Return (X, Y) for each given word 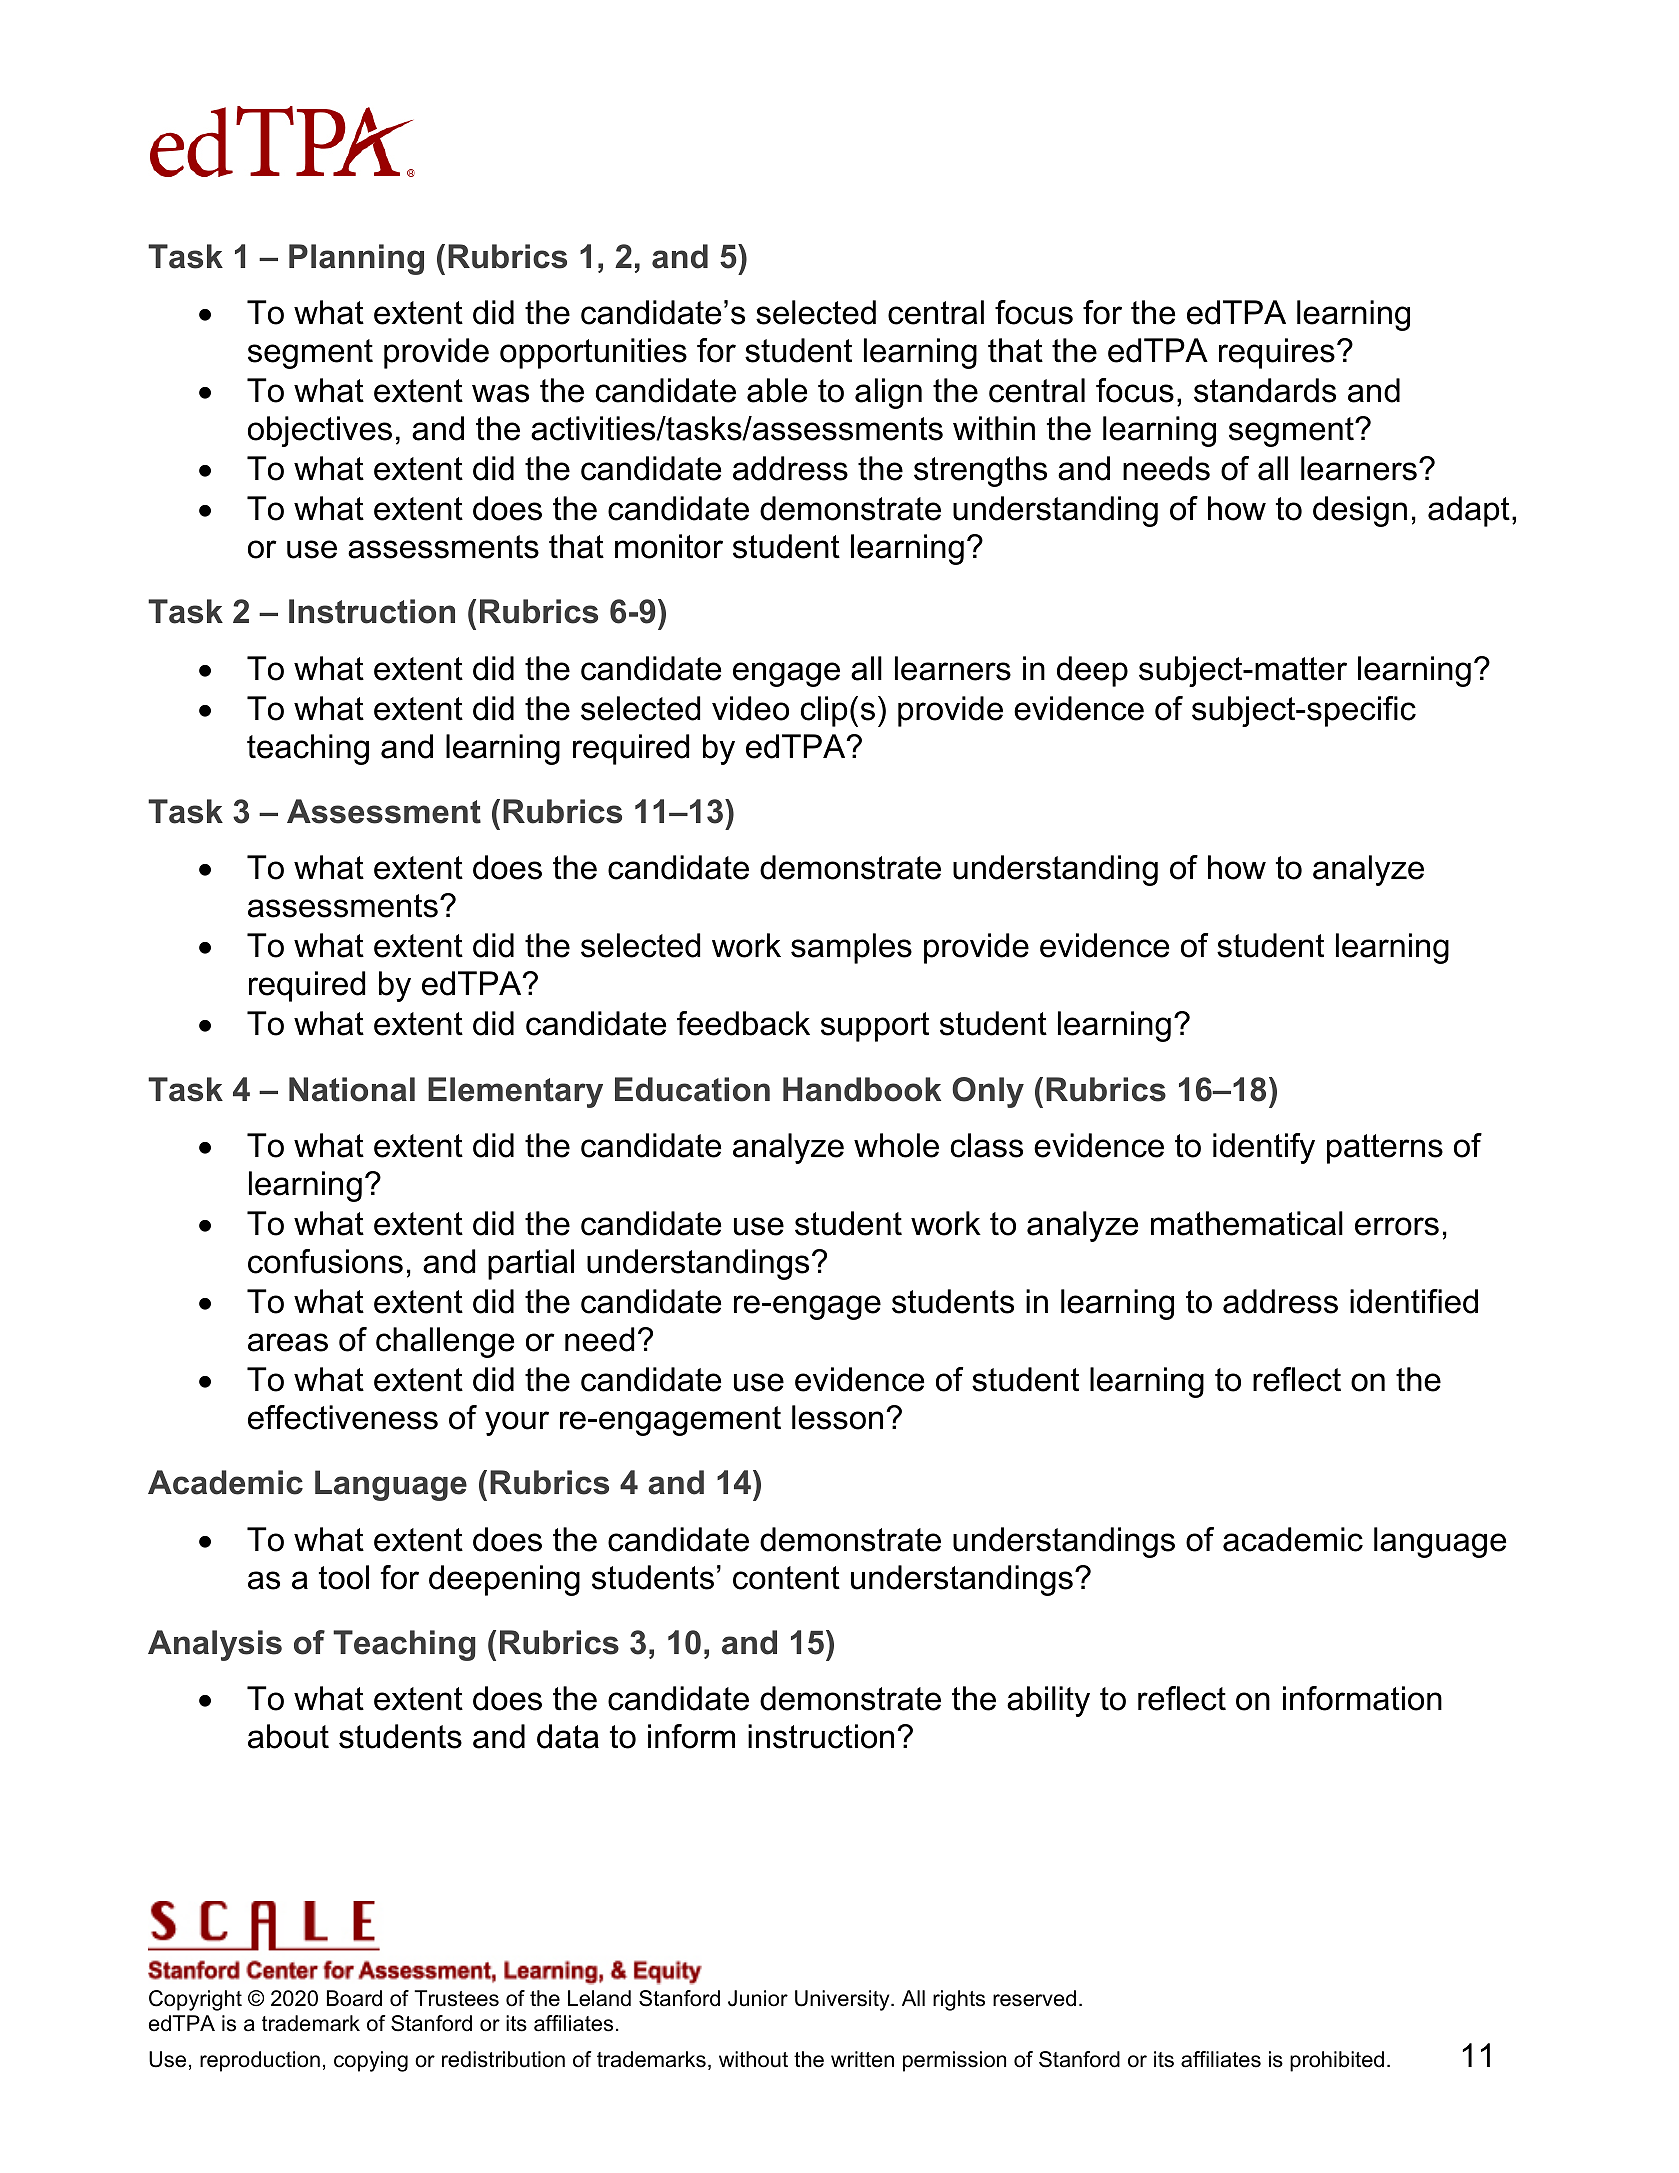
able (777, 390)
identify (1264, 1148)
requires (1277, 353)
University (843, 2000)
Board (354, 1998)
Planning (356, 259)
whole (896, 1145)
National (352, 1089)
